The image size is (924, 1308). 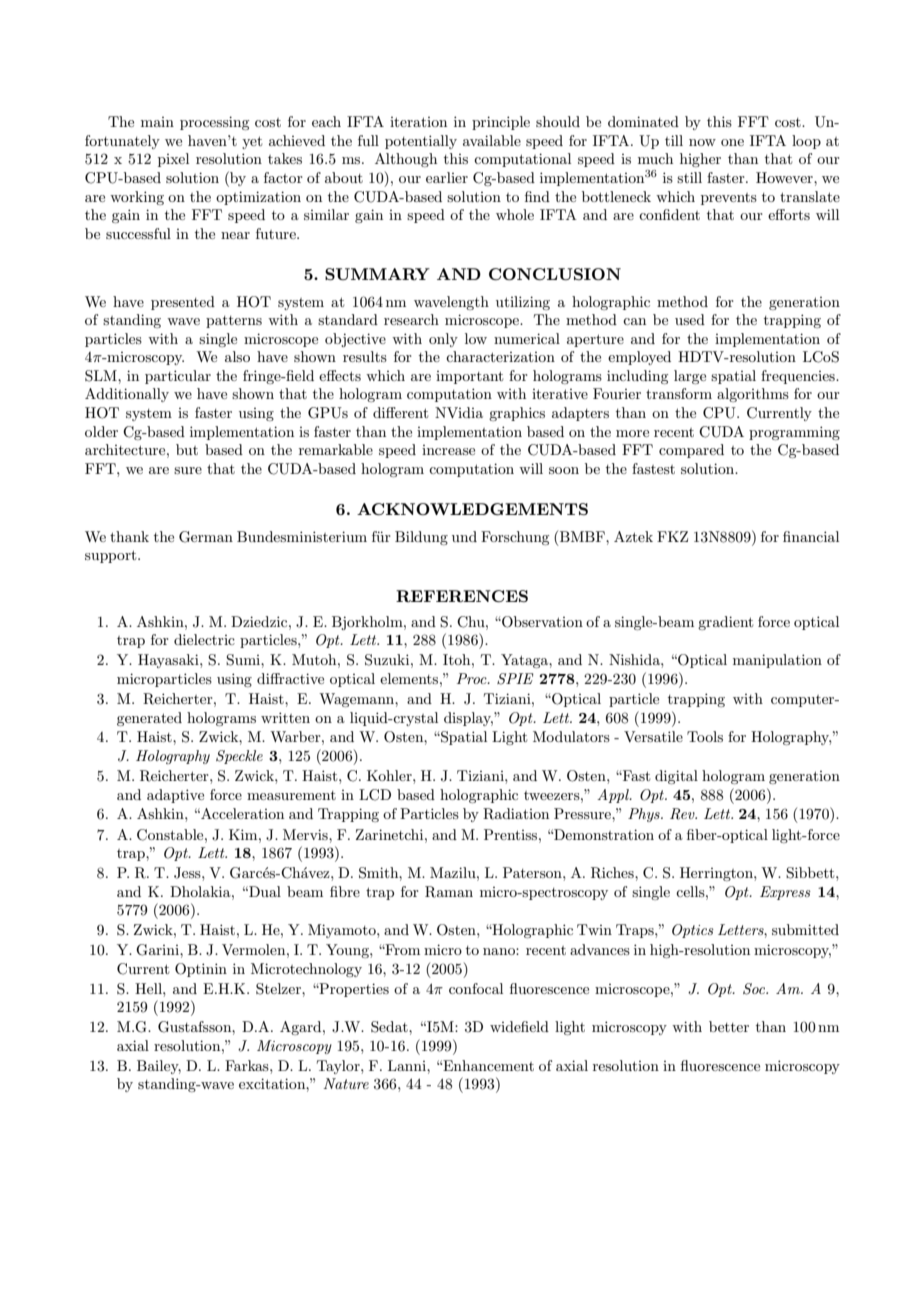 I want to click on increase, so click(x=448, y=450).
